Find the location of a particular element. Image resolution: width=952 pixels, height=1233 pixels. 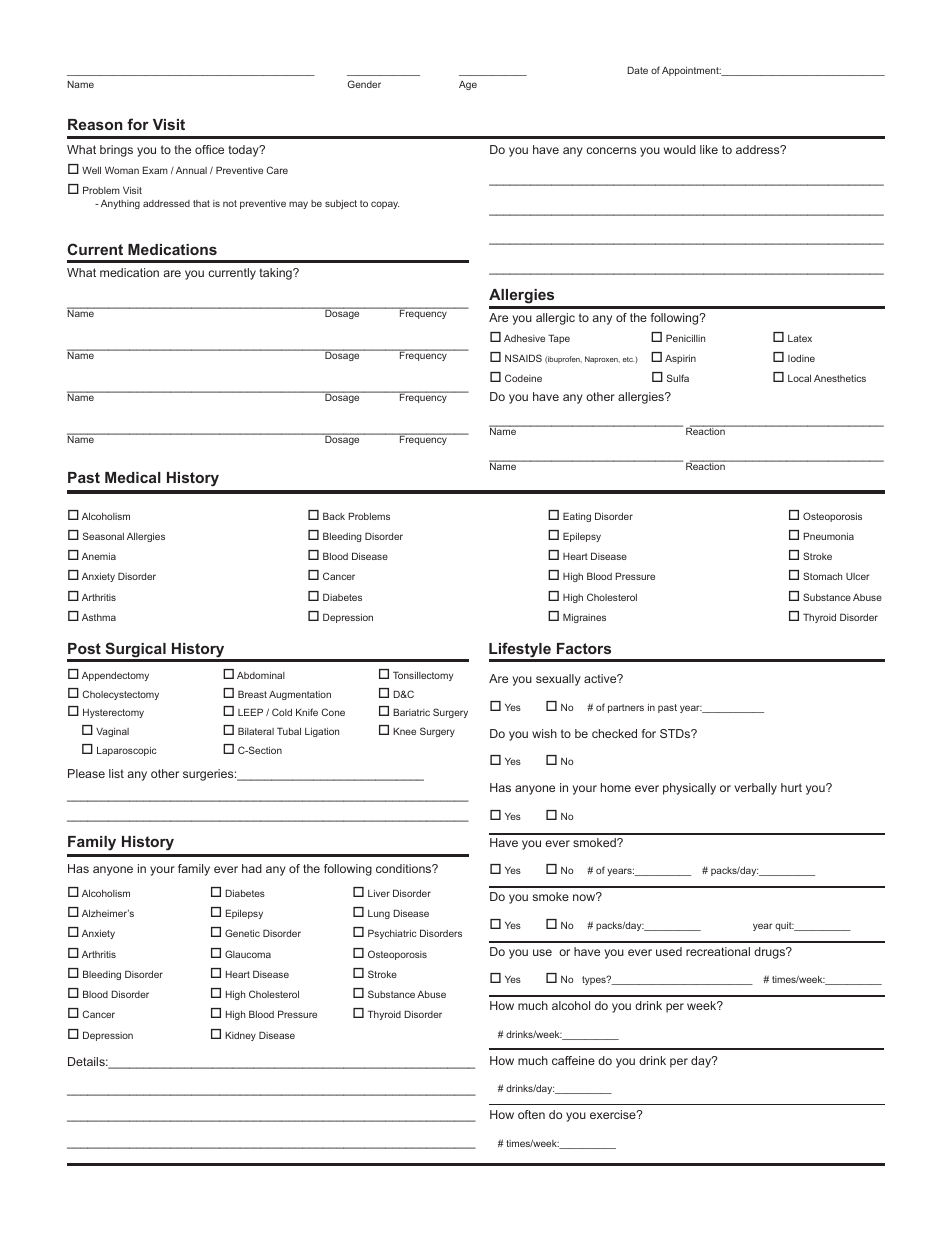

like is located at coordinates (709, 149).
